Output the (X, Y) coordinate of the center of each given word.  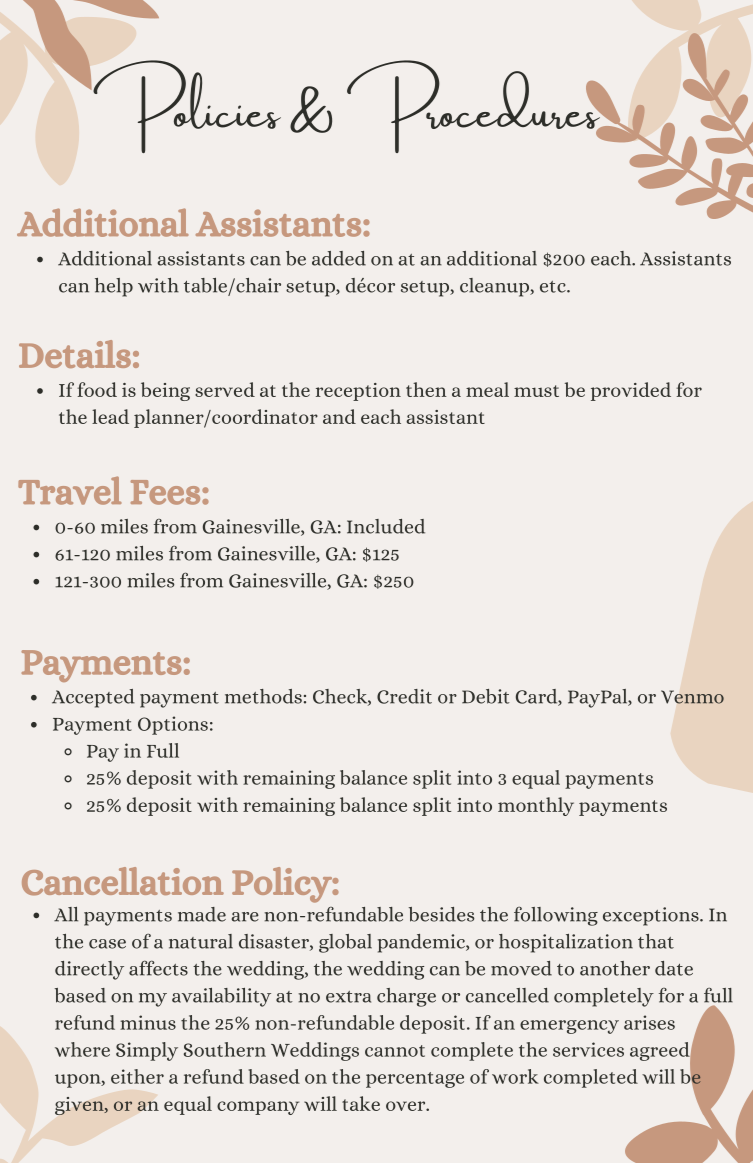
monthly (536, 806)
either (137, 1076)
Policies (186, 106)
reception (358, 392)
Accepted (93, 698)
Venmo (692, 697)
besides (441, 914)
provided (631, 391)
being (165, 391)
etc (554, 287)
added (339, 258)
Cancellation (123, 881)
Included (386, 526)
